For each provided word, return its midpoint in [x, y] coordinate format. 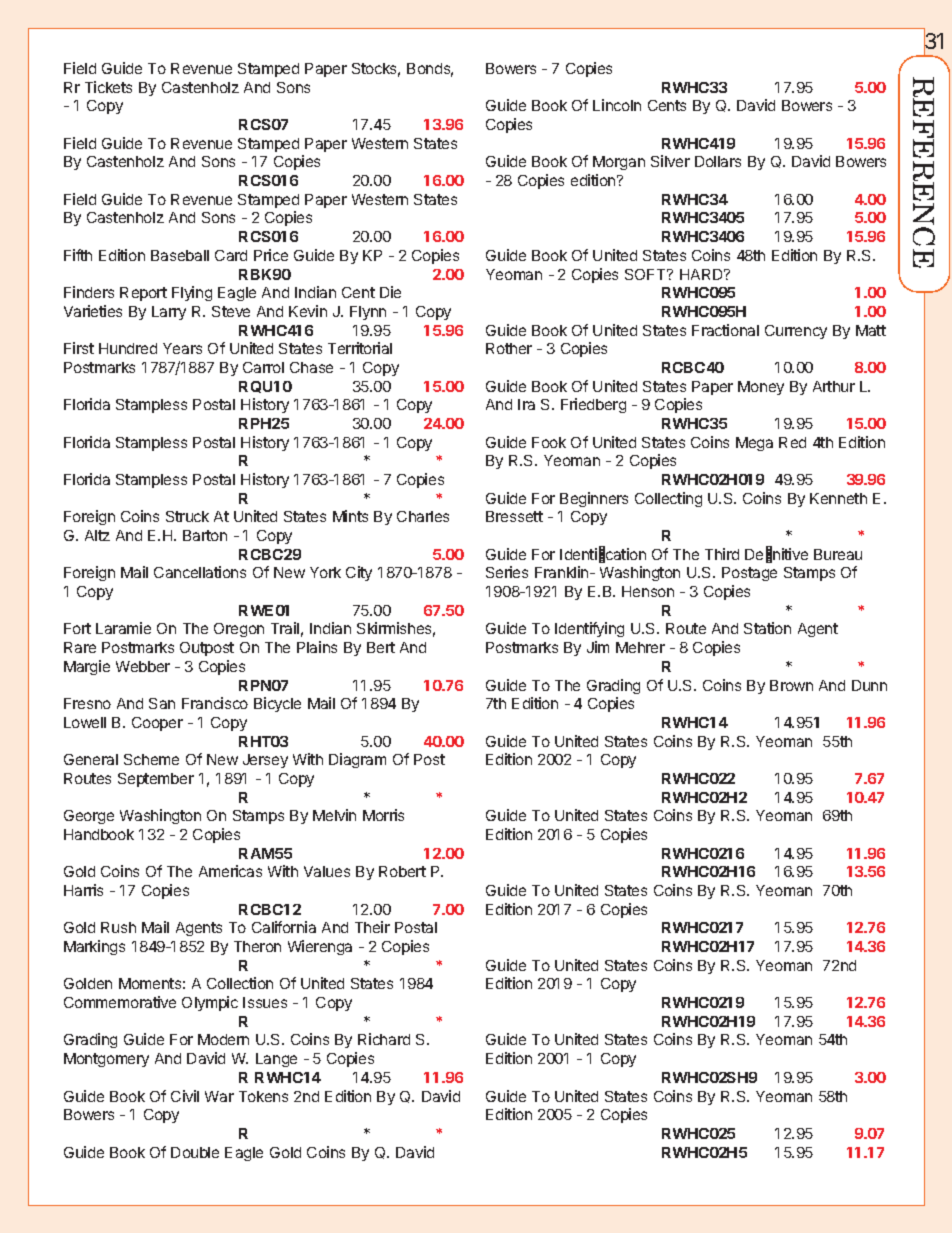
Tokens [263, 1096]
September [156, 780]
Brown [791, 685]
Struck [187, 516]
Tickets [108, 87]
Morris [383, 815]
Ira [526, 404]
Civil [185, 1096]
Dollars [718, 161]
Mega [754, 444]
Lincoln [617, 105]
